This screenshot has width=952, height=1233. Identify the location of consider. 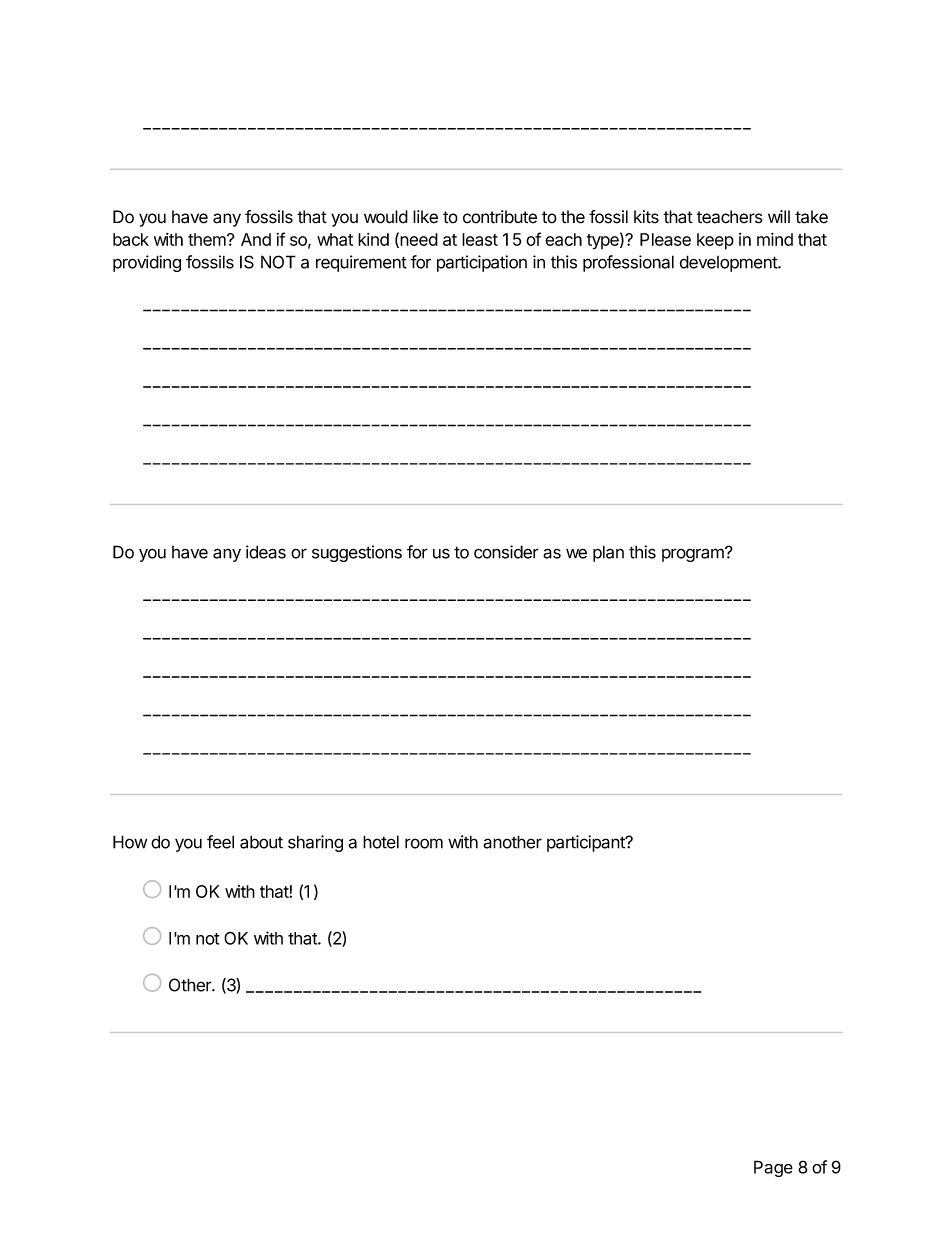
(506, 552).
